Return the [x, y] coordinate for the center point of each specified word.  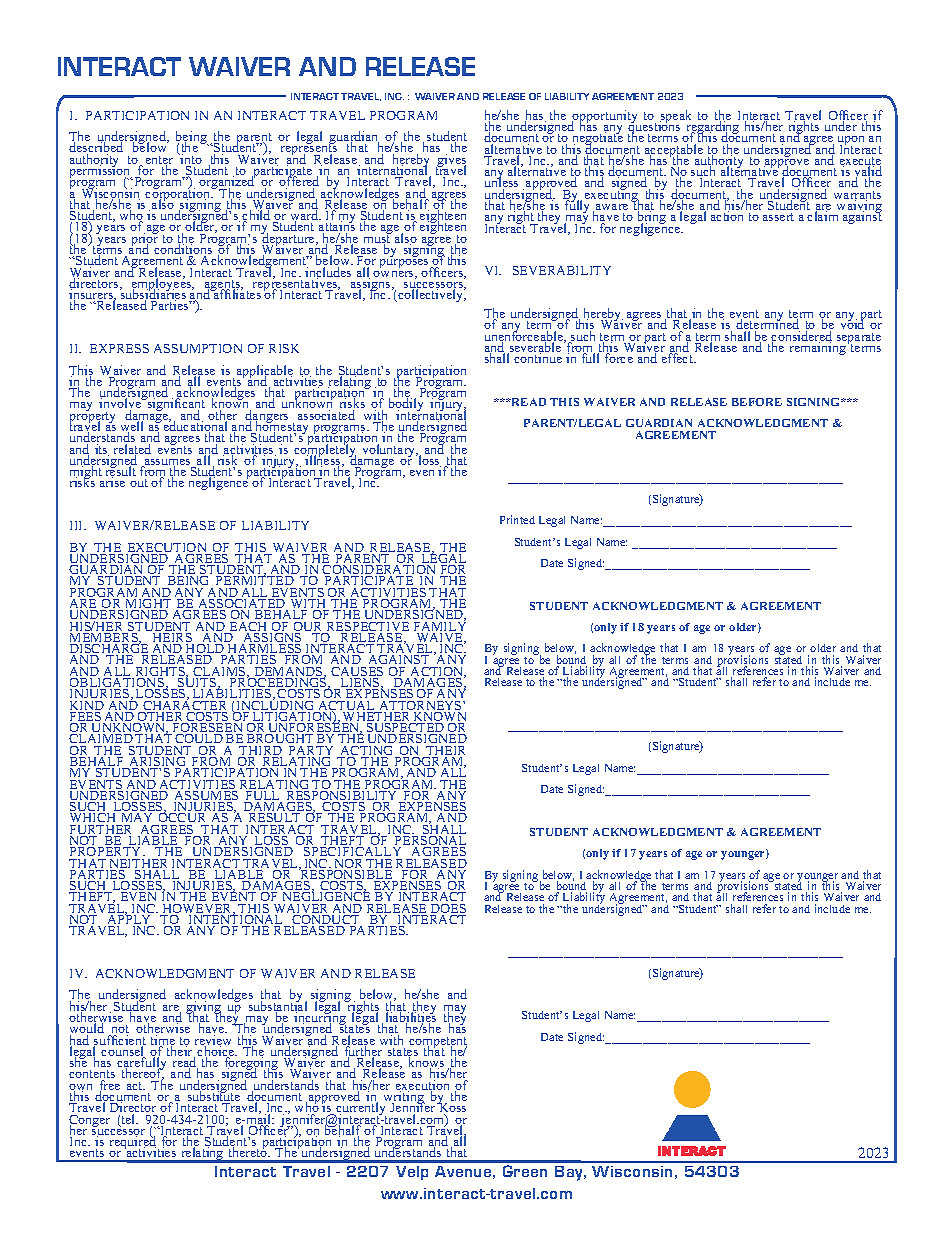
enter [159, 161]
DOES [448, 910]
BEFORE [757, 402]
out [139, 483]
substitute [214, 1096]
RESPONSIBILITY [342, 795]
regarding [712, 128]
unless [501, 183]
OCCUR [183, 818]
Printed [517, 519]
